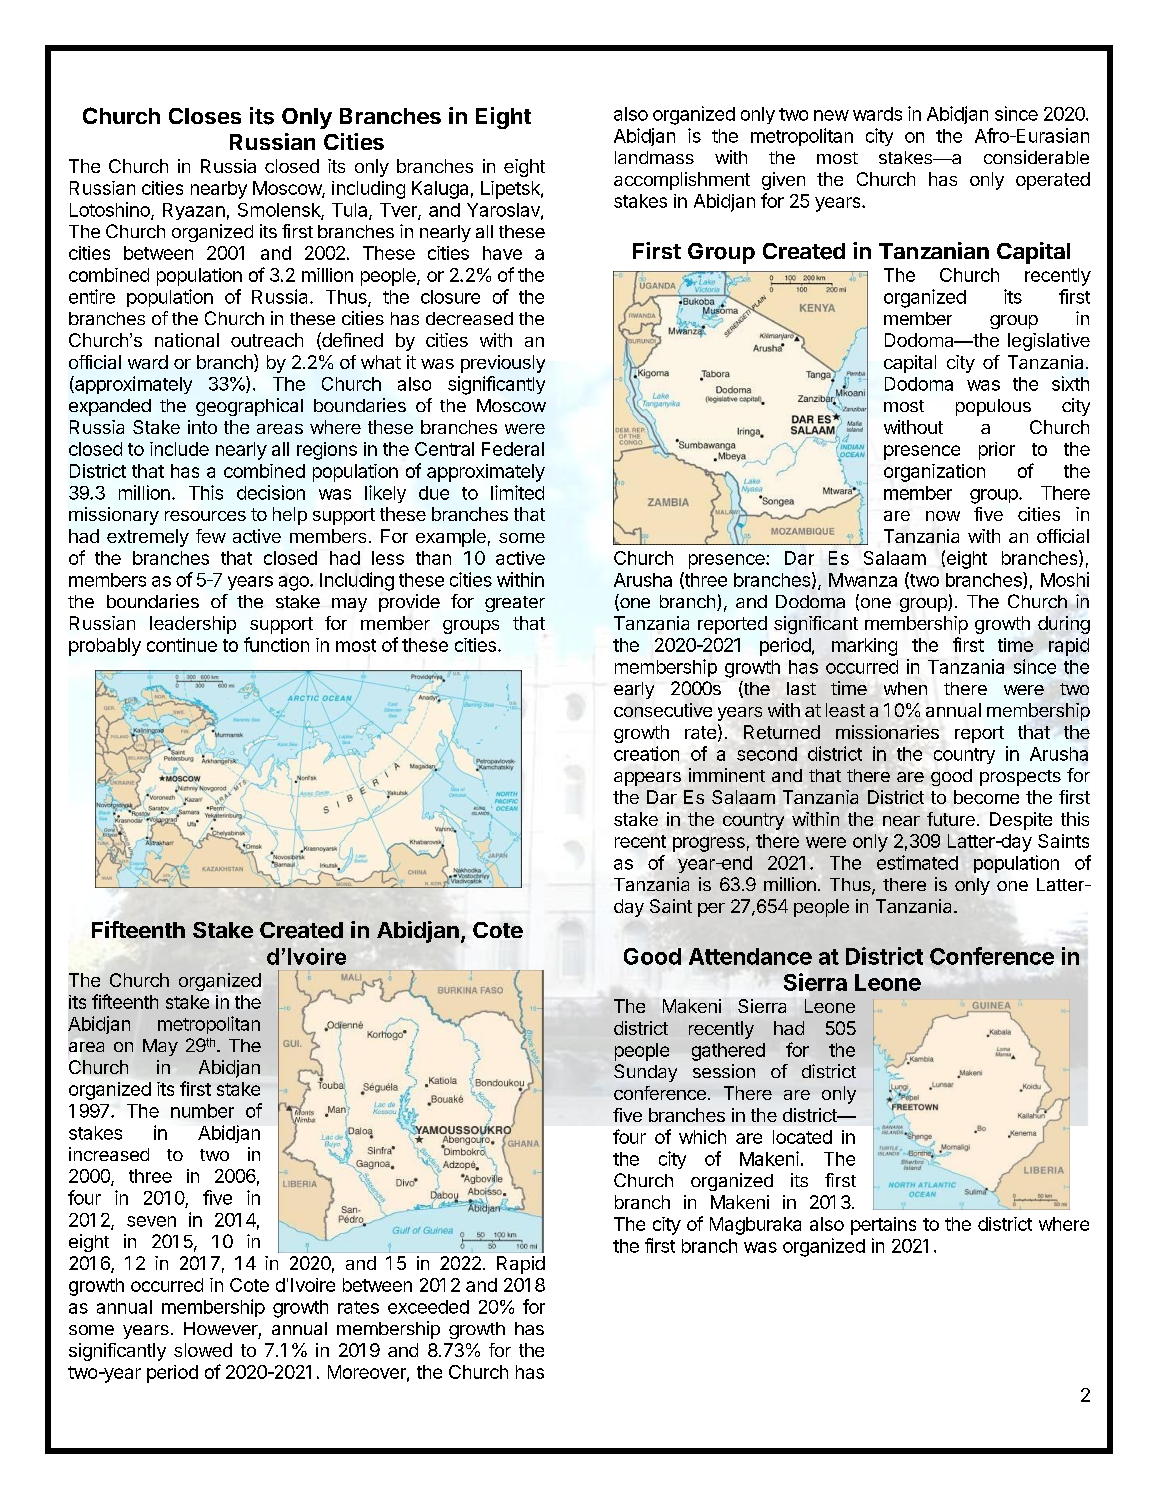 This page has height=1499, width=1158. Describe the element at coordinates (645, 1073) in the page. I see `Sunday` at that location.
